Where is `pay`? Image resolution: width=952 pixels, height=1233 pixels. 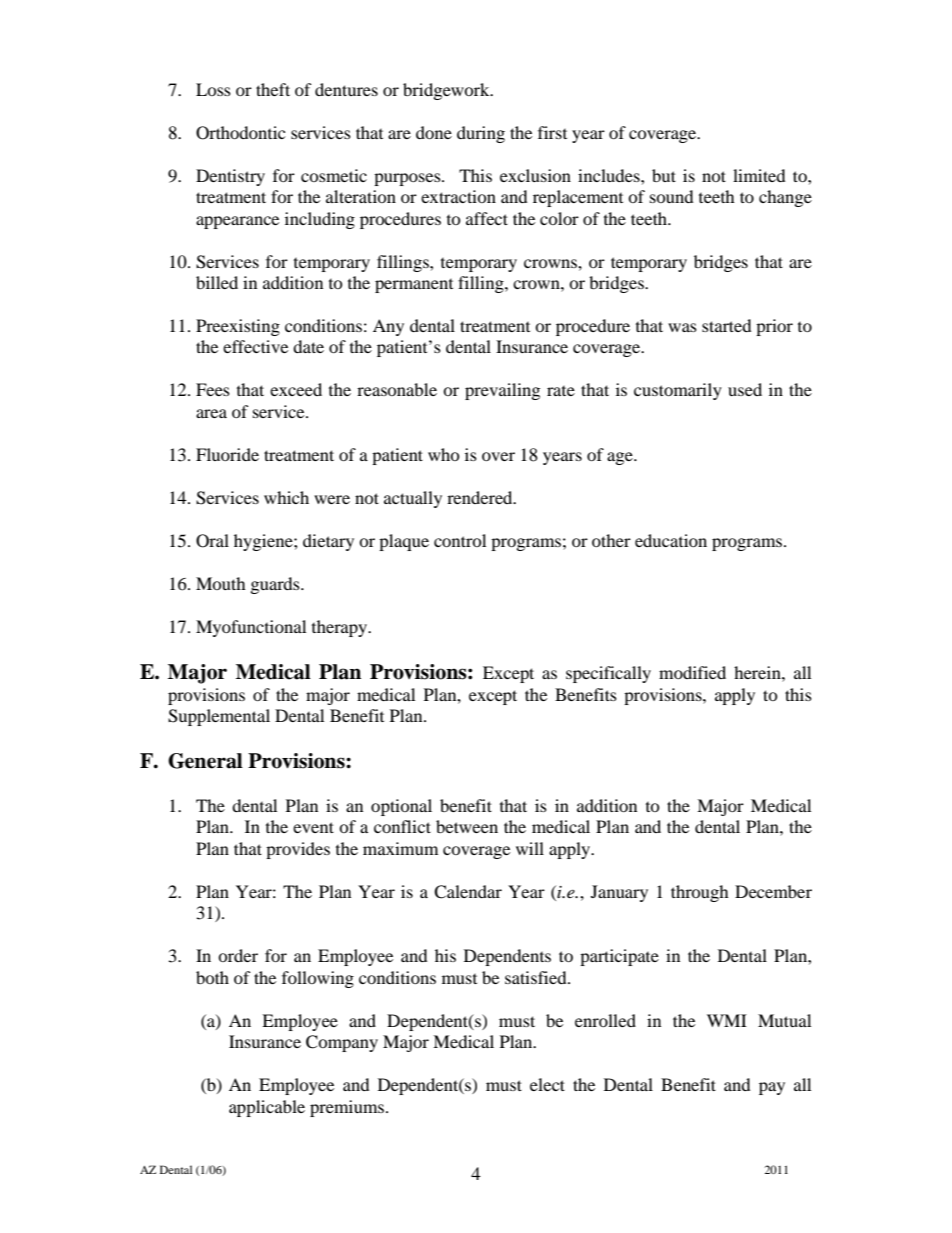 pay is located at coordinates (772, 1088).
